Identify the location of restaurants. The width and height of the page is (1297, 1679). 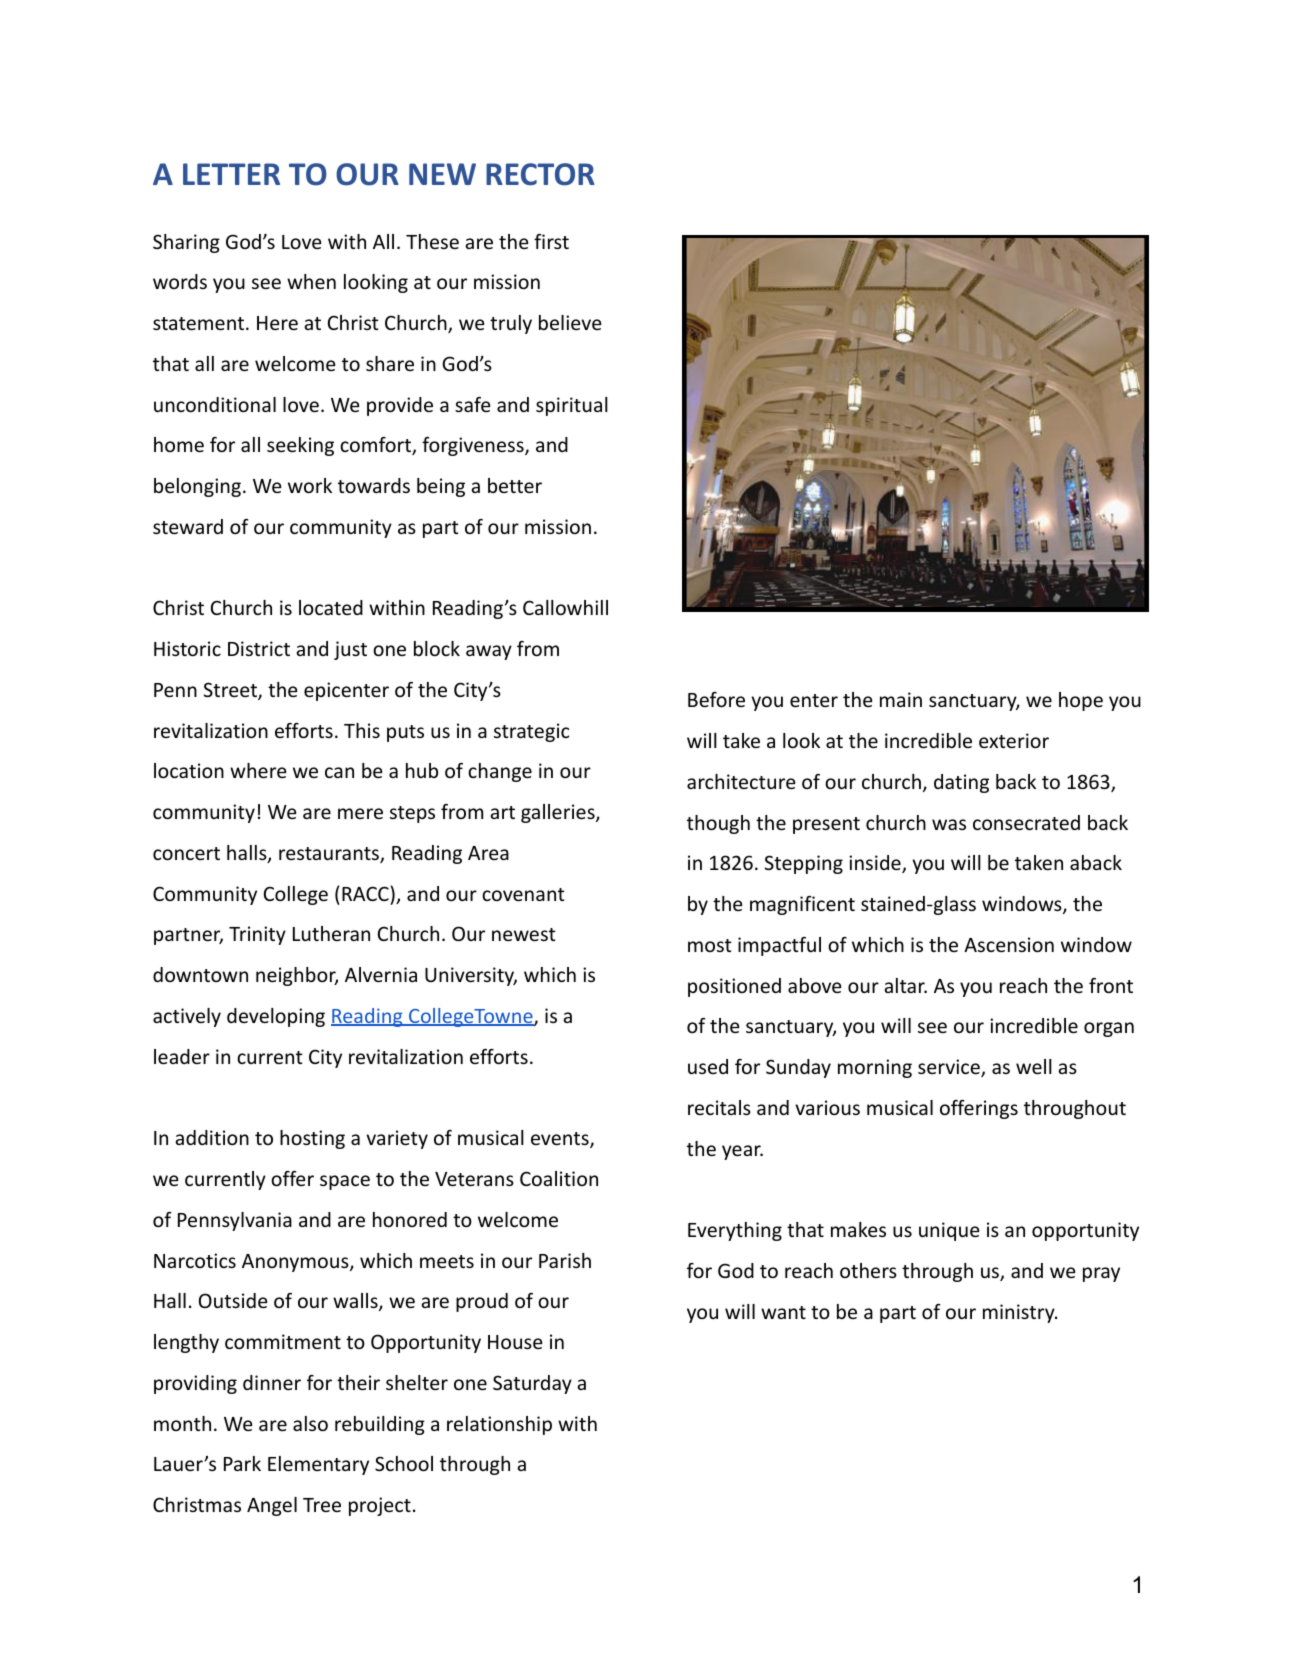
(330, 855).
